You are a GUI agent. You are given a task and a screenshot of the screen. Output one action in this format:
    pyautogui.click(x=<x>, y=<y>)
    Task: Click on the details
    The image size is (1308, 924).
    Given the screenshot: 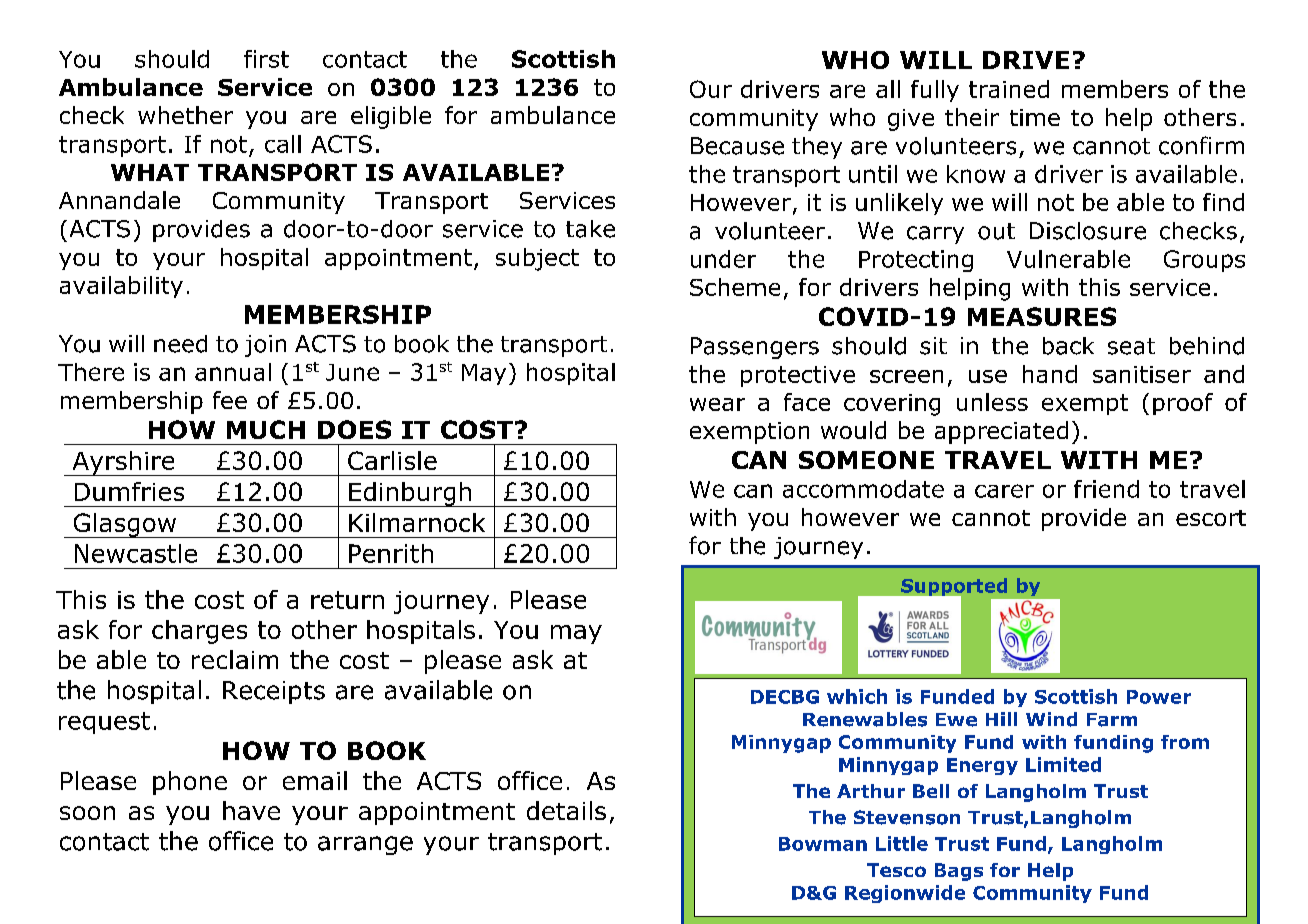 What is the action you would take?
    pyautogui.click(x=566, y=810)
